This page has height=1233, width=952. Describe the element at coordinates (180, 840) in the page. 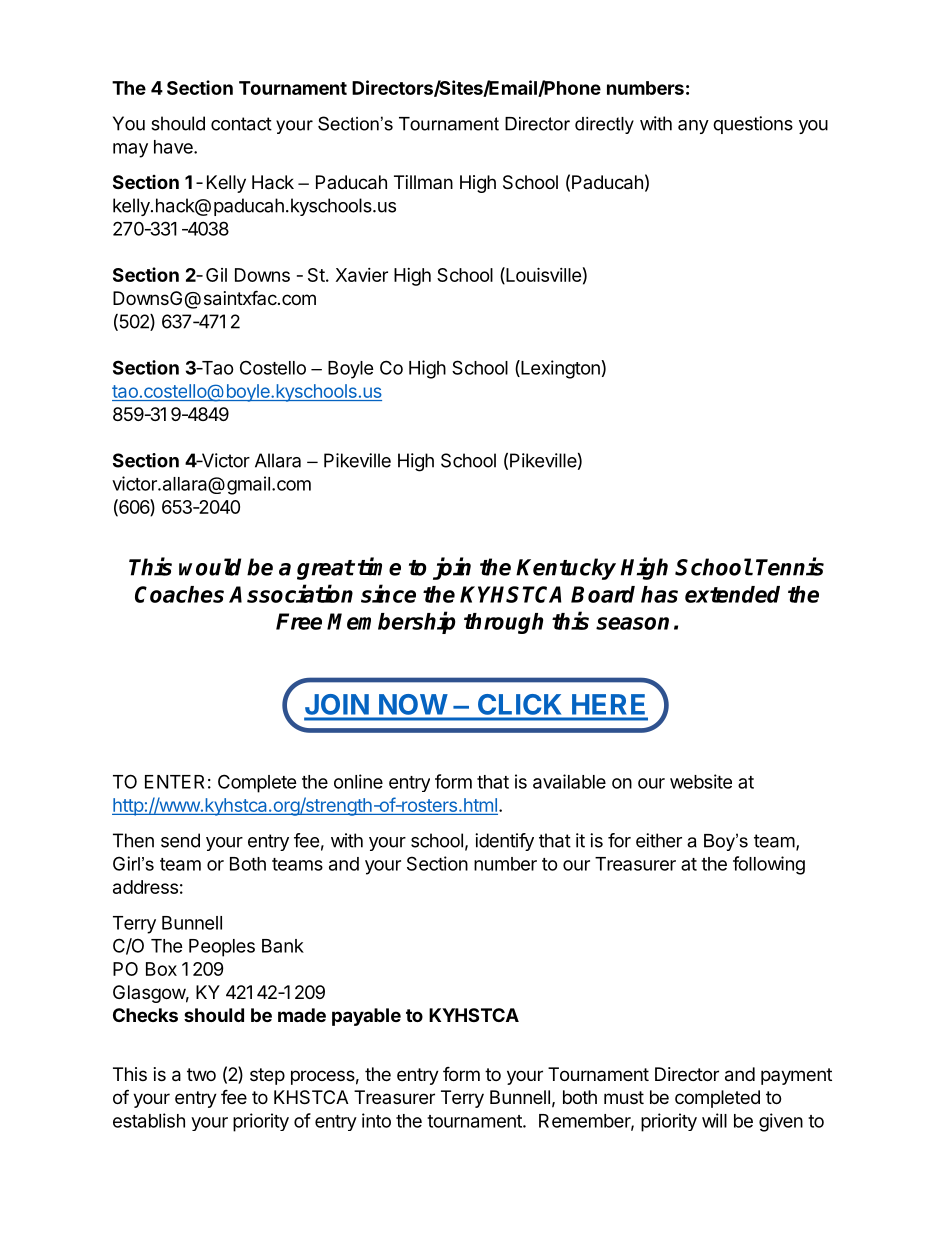

I see `send` at that location.
